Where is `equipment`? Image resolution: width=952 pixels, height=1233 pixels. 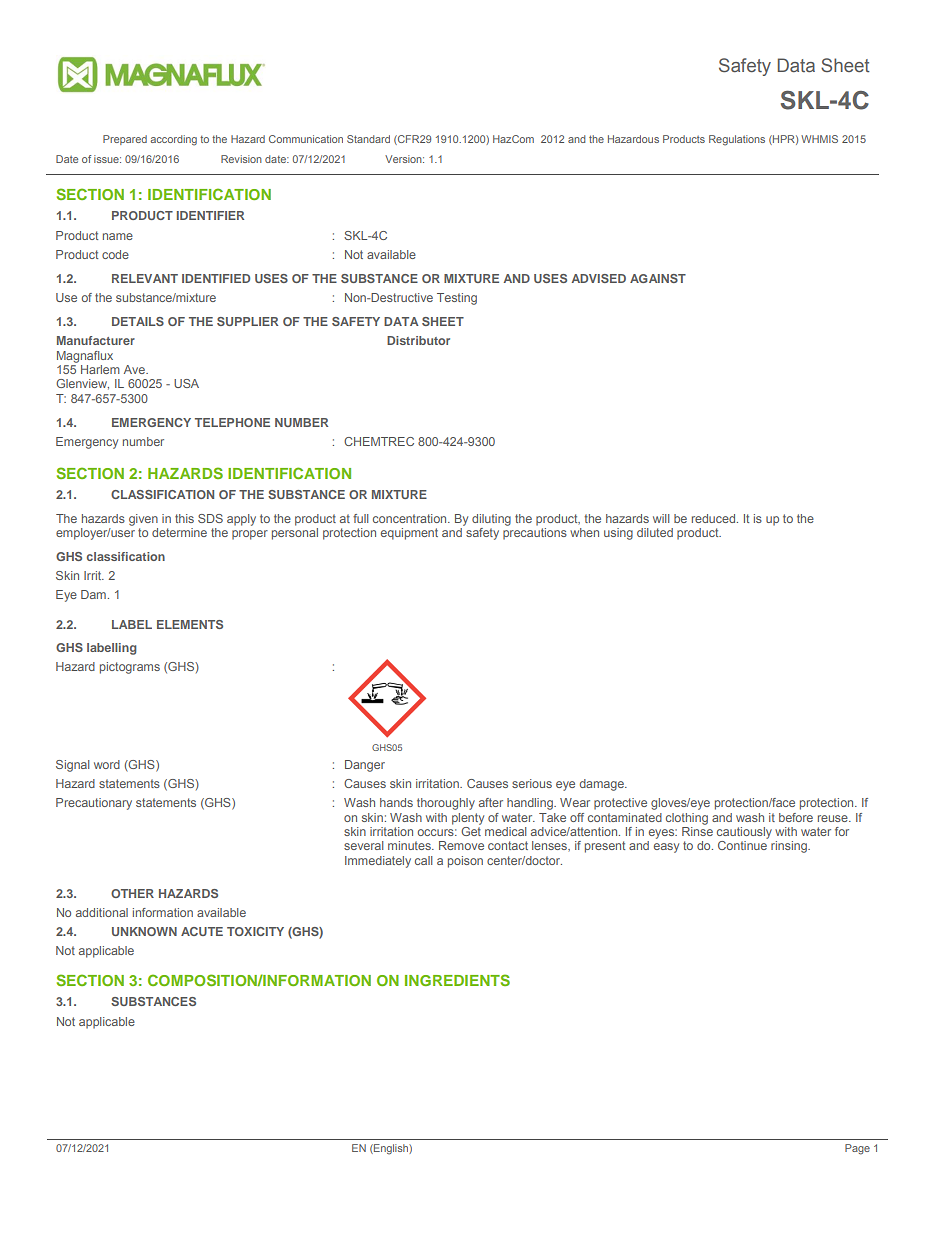
equipment is located at coordinates (409, 534).
